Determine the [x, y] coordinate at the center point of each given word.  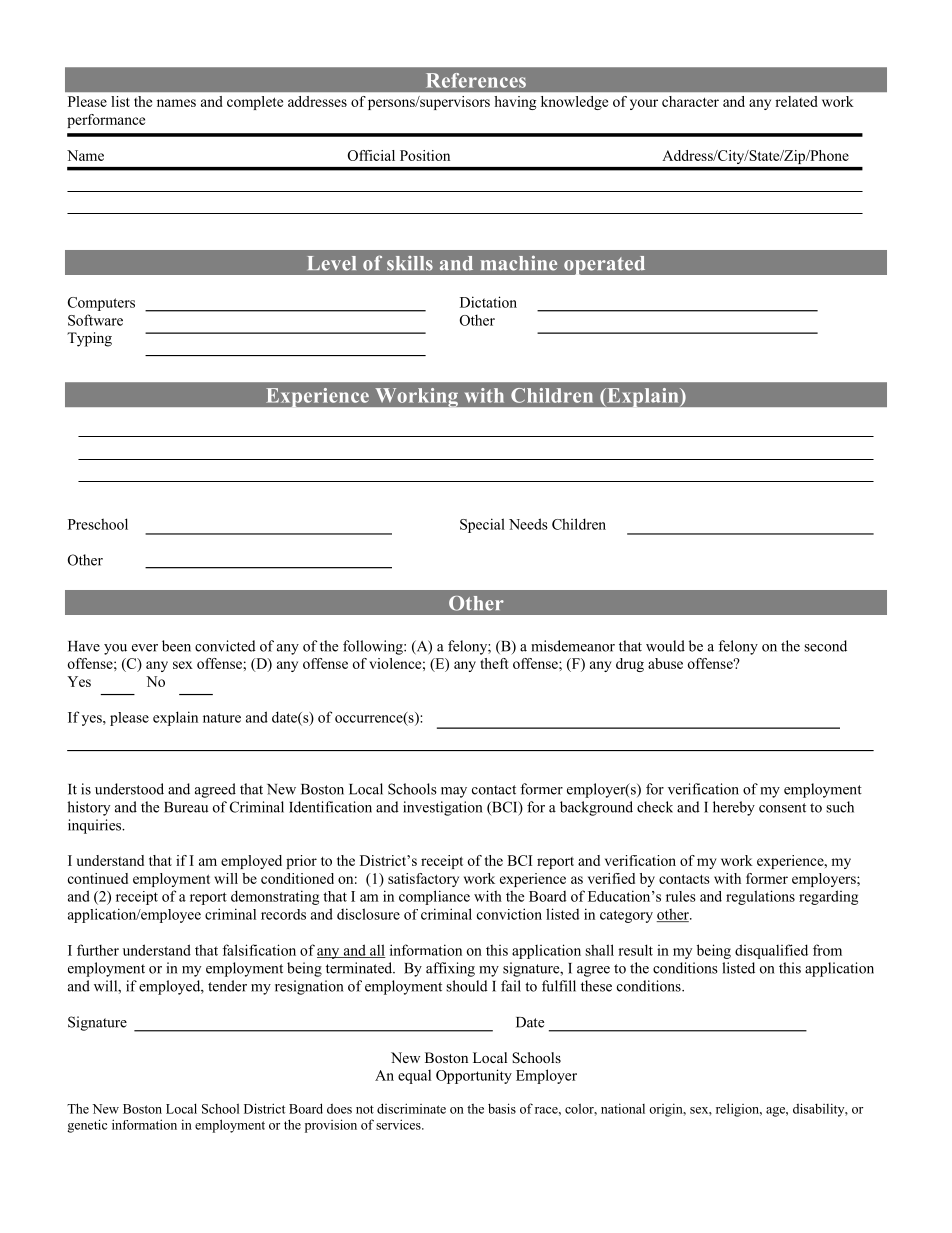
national [623, 1108]
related [796, 101]
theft [494, 663]
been [176, 646]
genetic [87, 1126]
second [825, 646]
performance [106, 121]
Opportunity [474, 1076]
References [476, 80]
